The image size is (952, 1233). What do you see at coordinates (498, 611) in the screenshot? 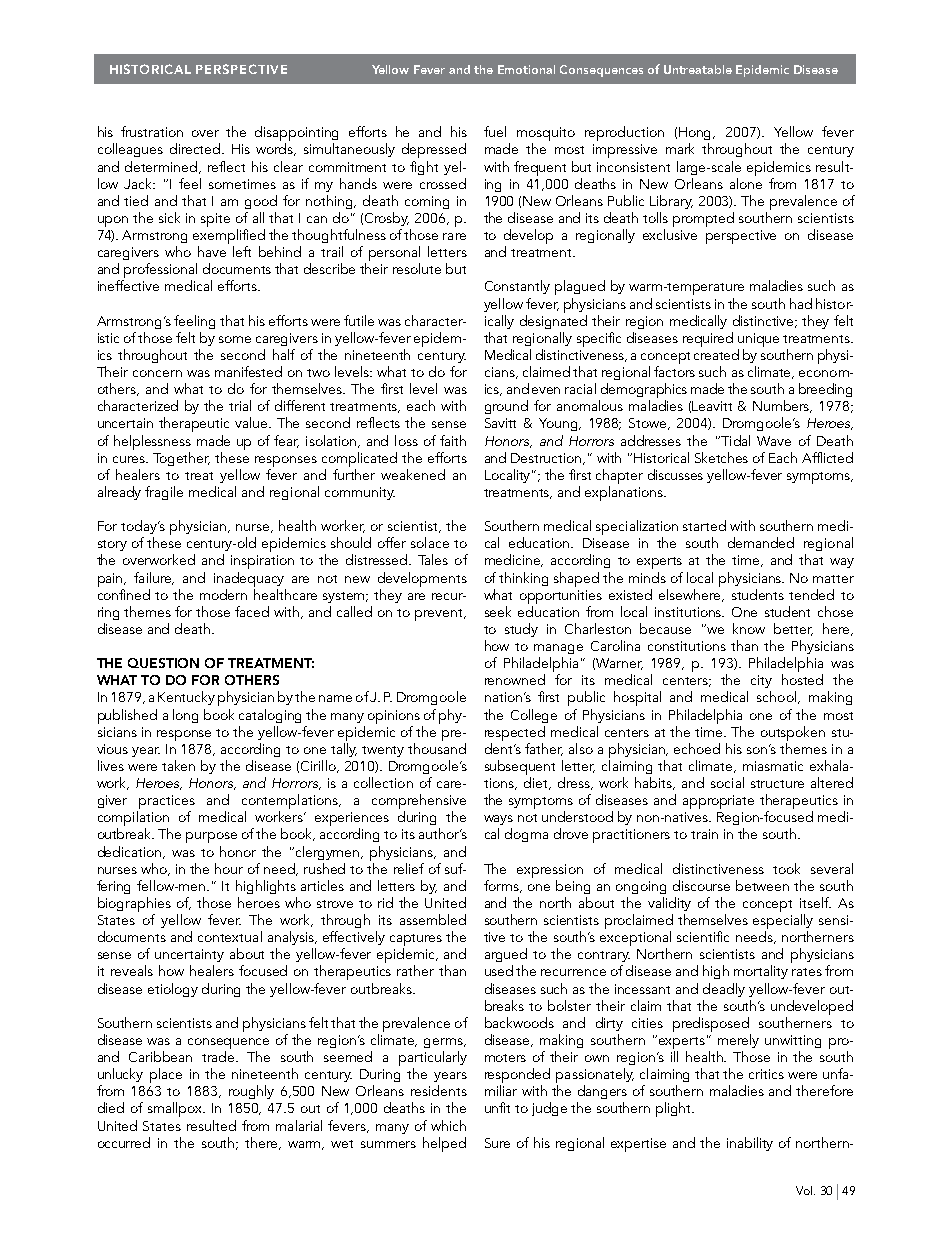
I see `seek` at bounding box center [498, 611].
